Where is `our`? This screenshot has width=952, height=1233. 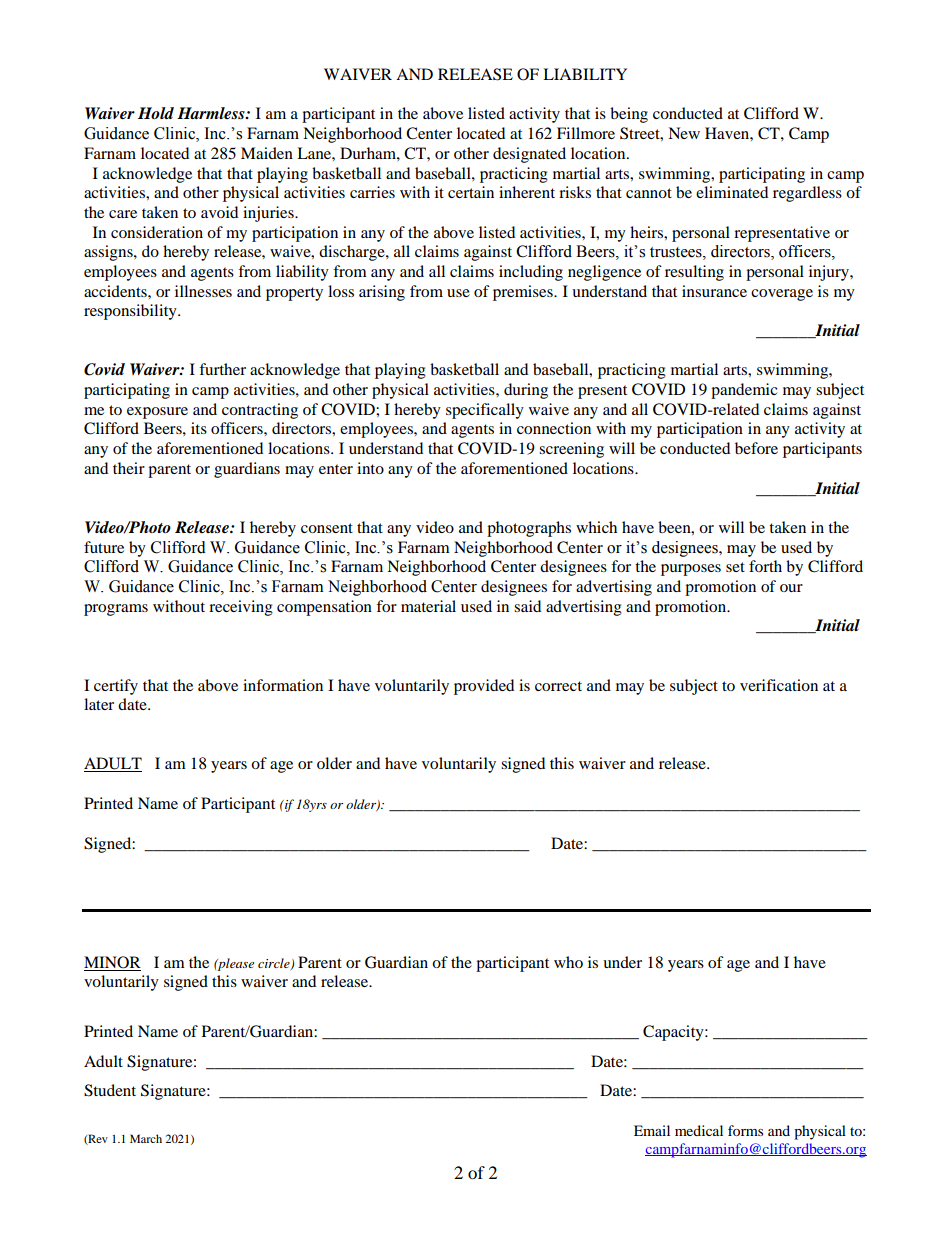 our is located at coordinates (791, 588).
